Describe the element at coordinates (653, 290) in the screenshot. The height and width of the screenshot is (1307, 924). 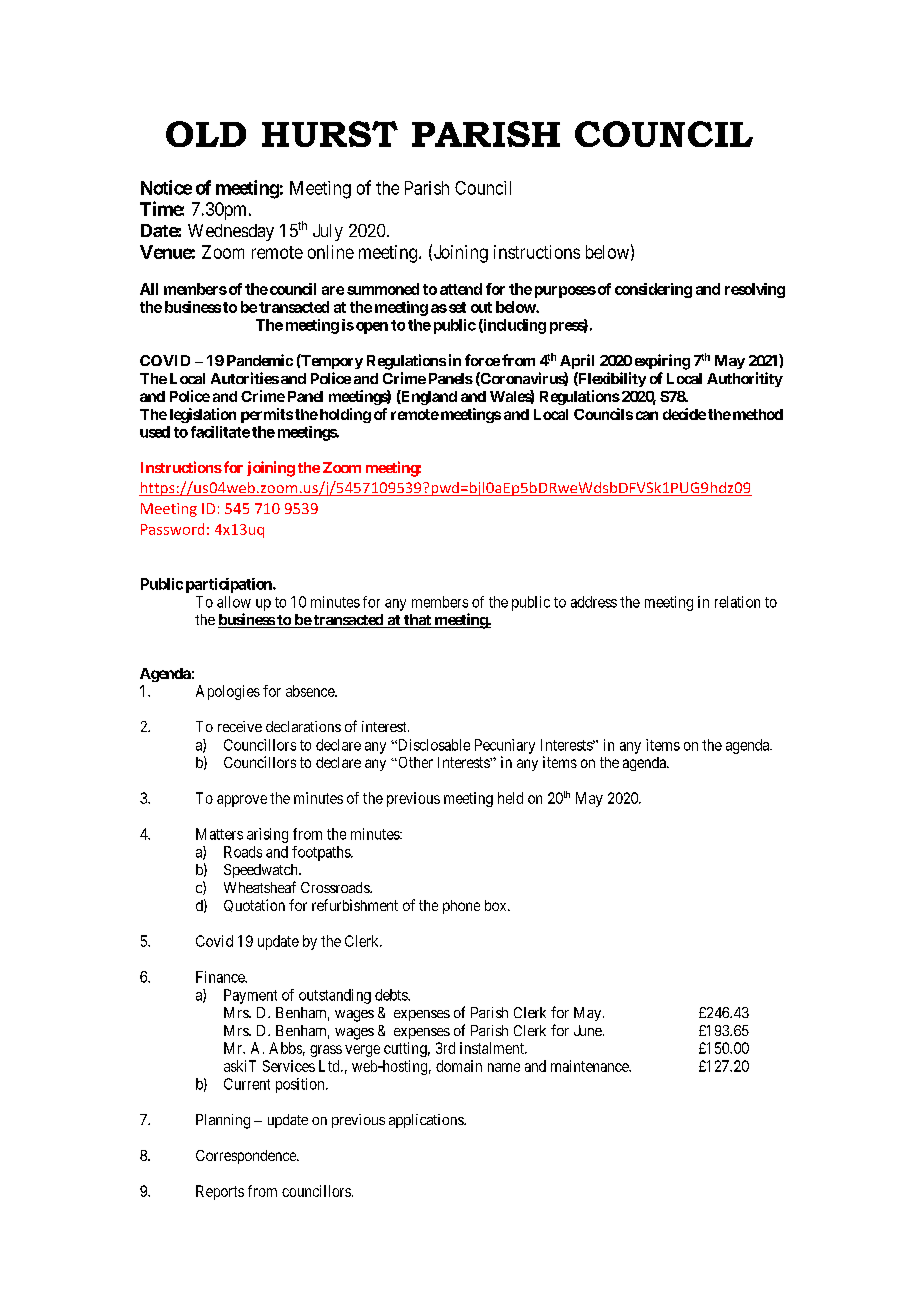
I see `considering` at that location.
